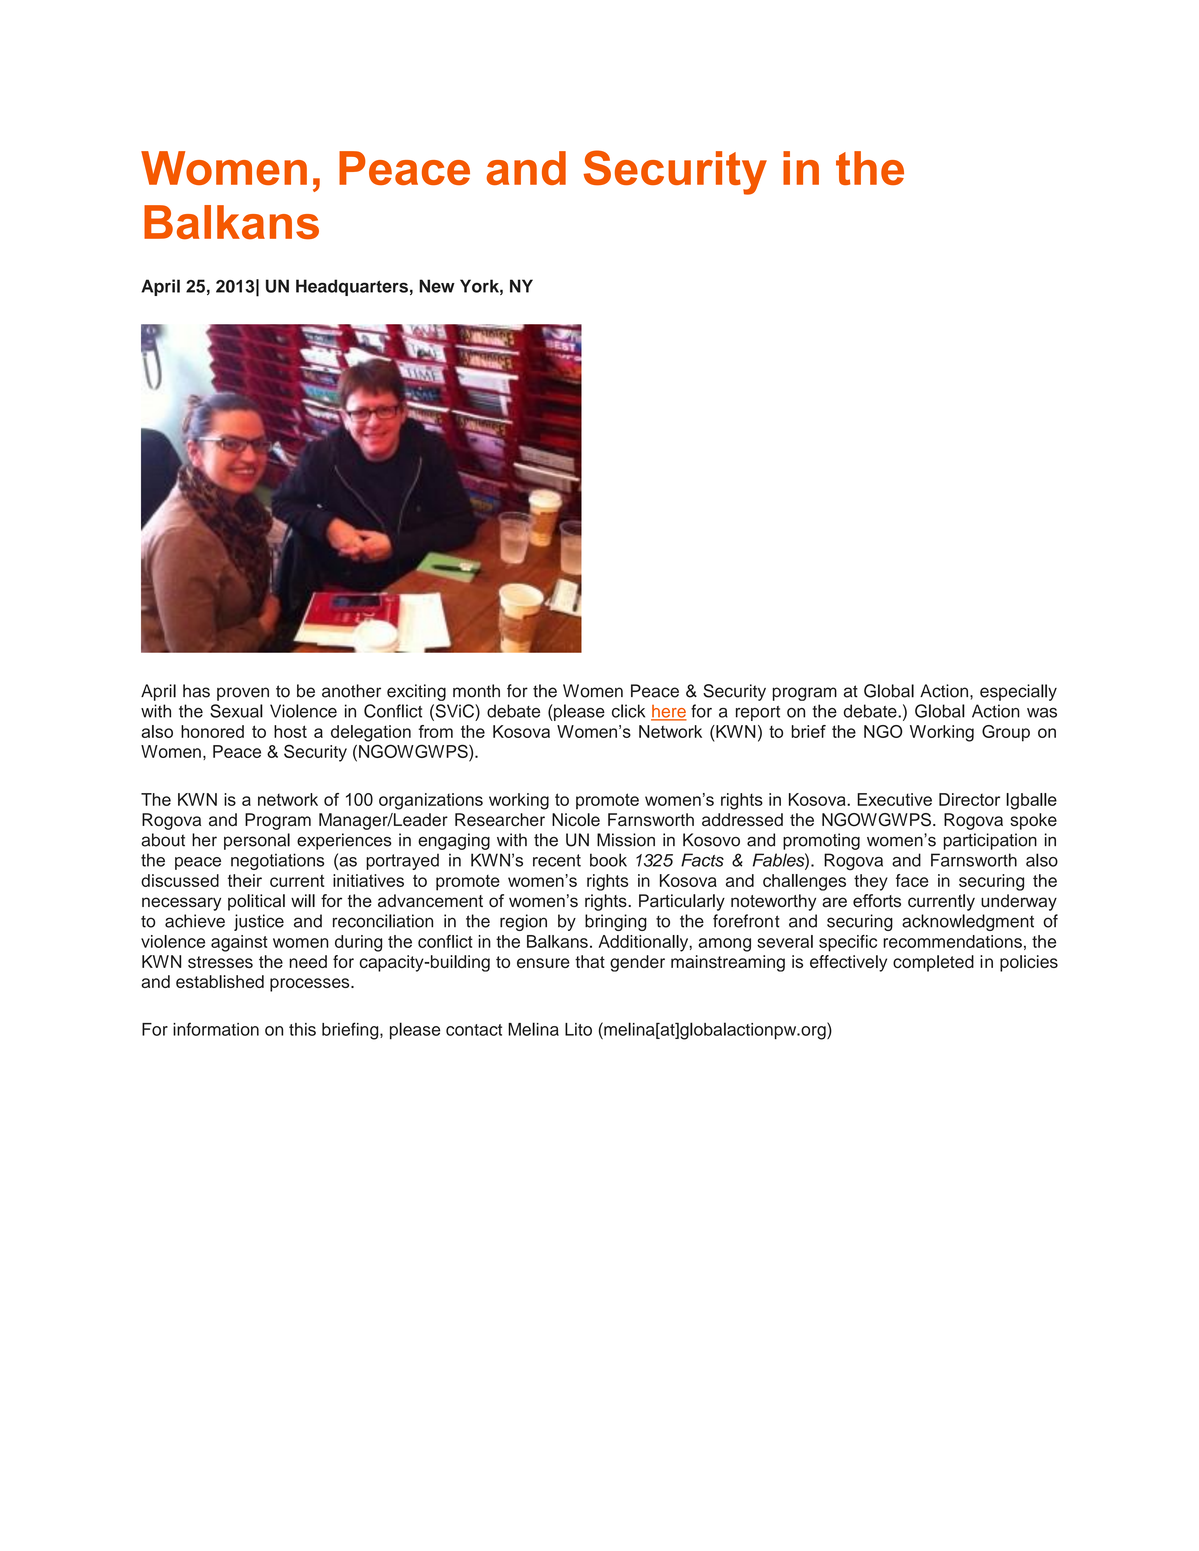 The height and width of the page is (1551, 1199). I want to click on that, so click(590, 961).
